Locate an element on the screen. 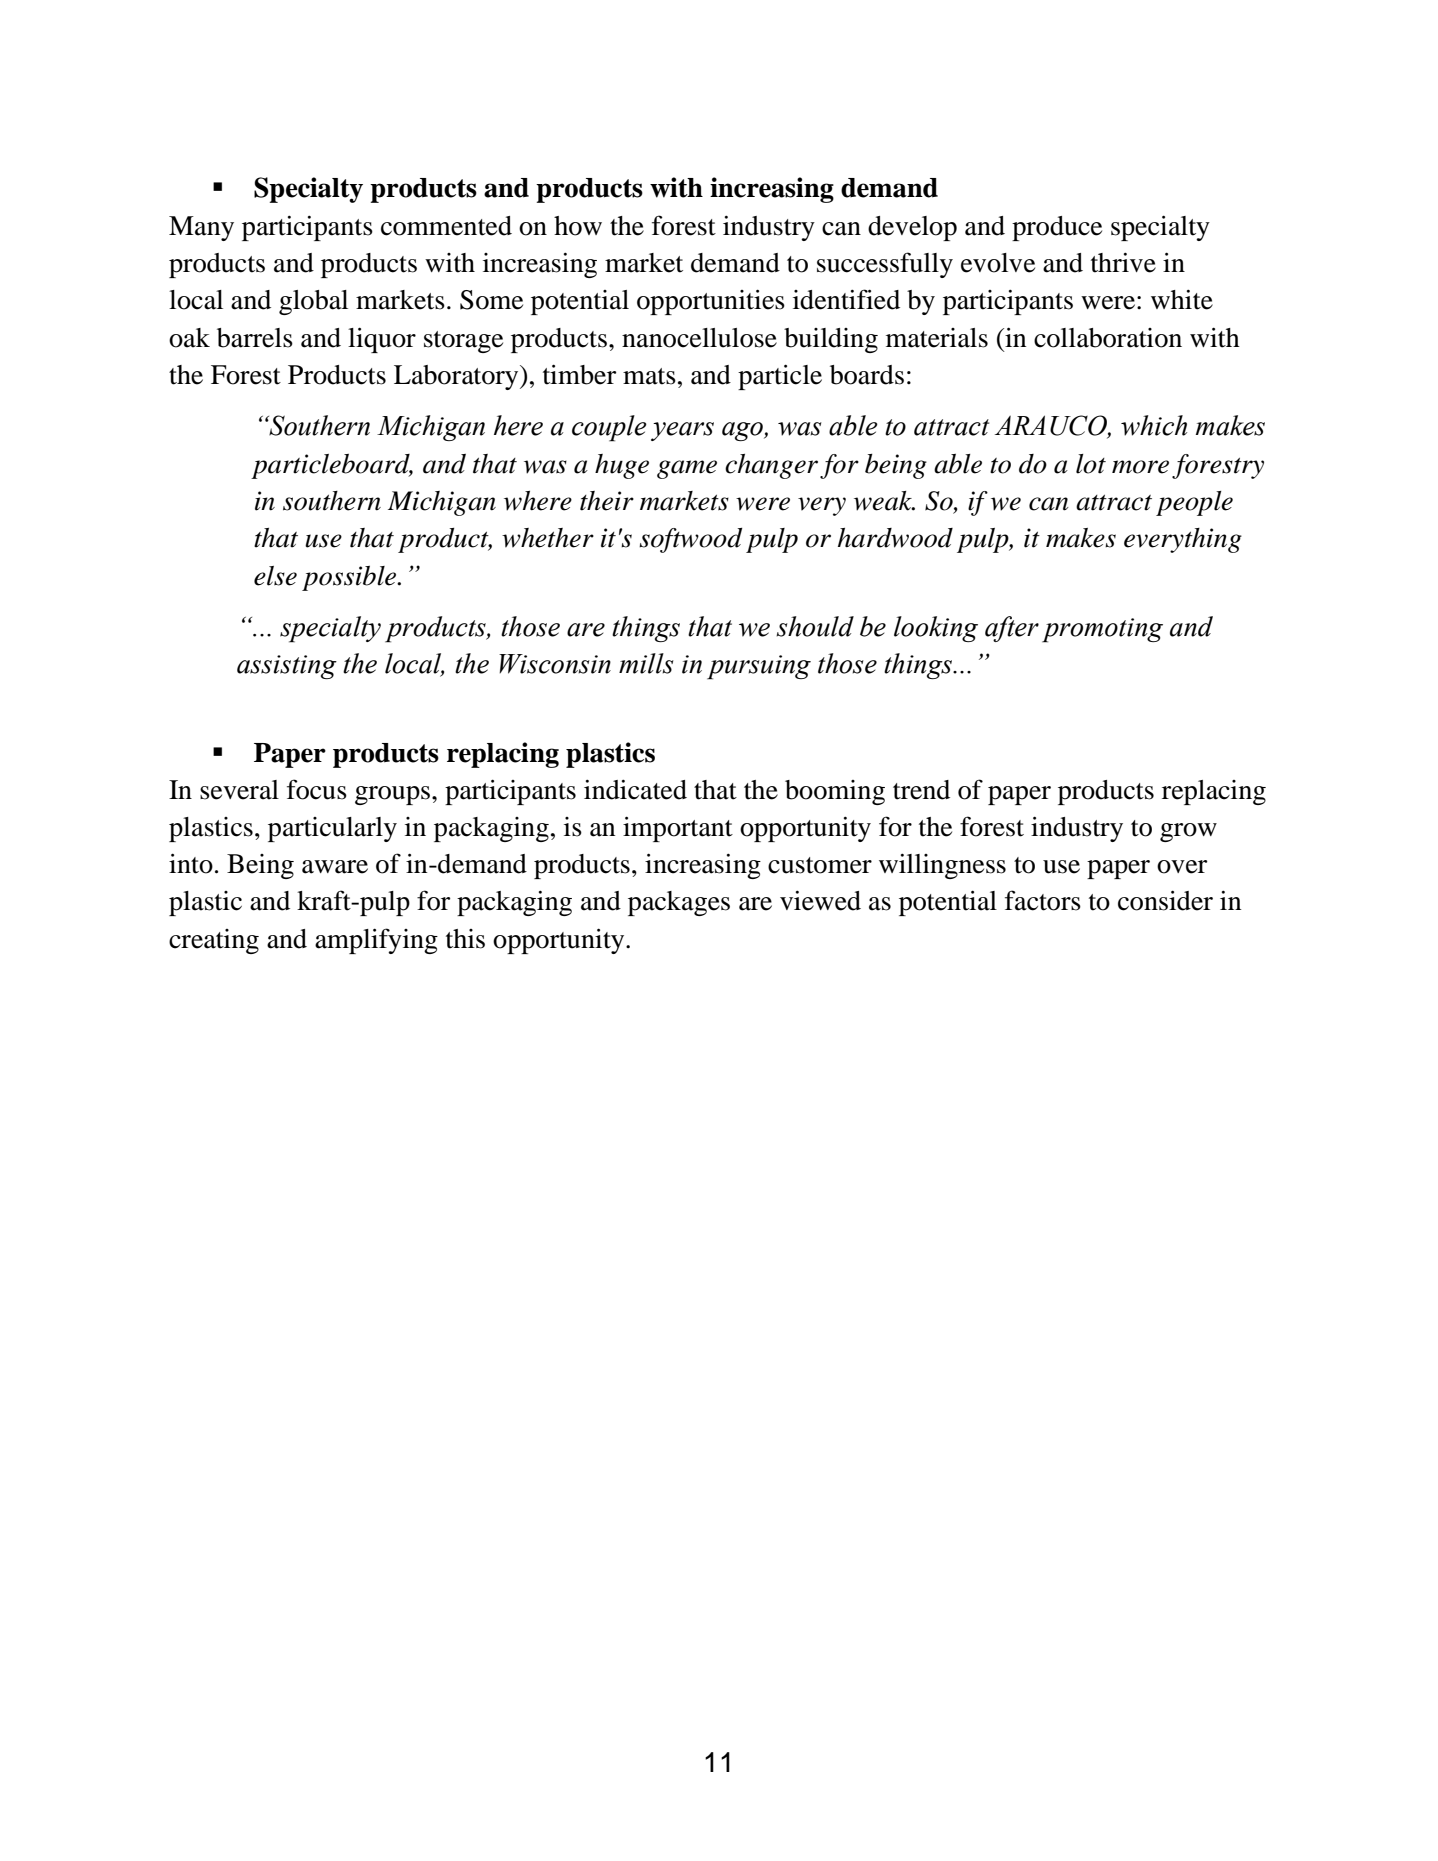  lot is located at coordinates (1091, 464).
